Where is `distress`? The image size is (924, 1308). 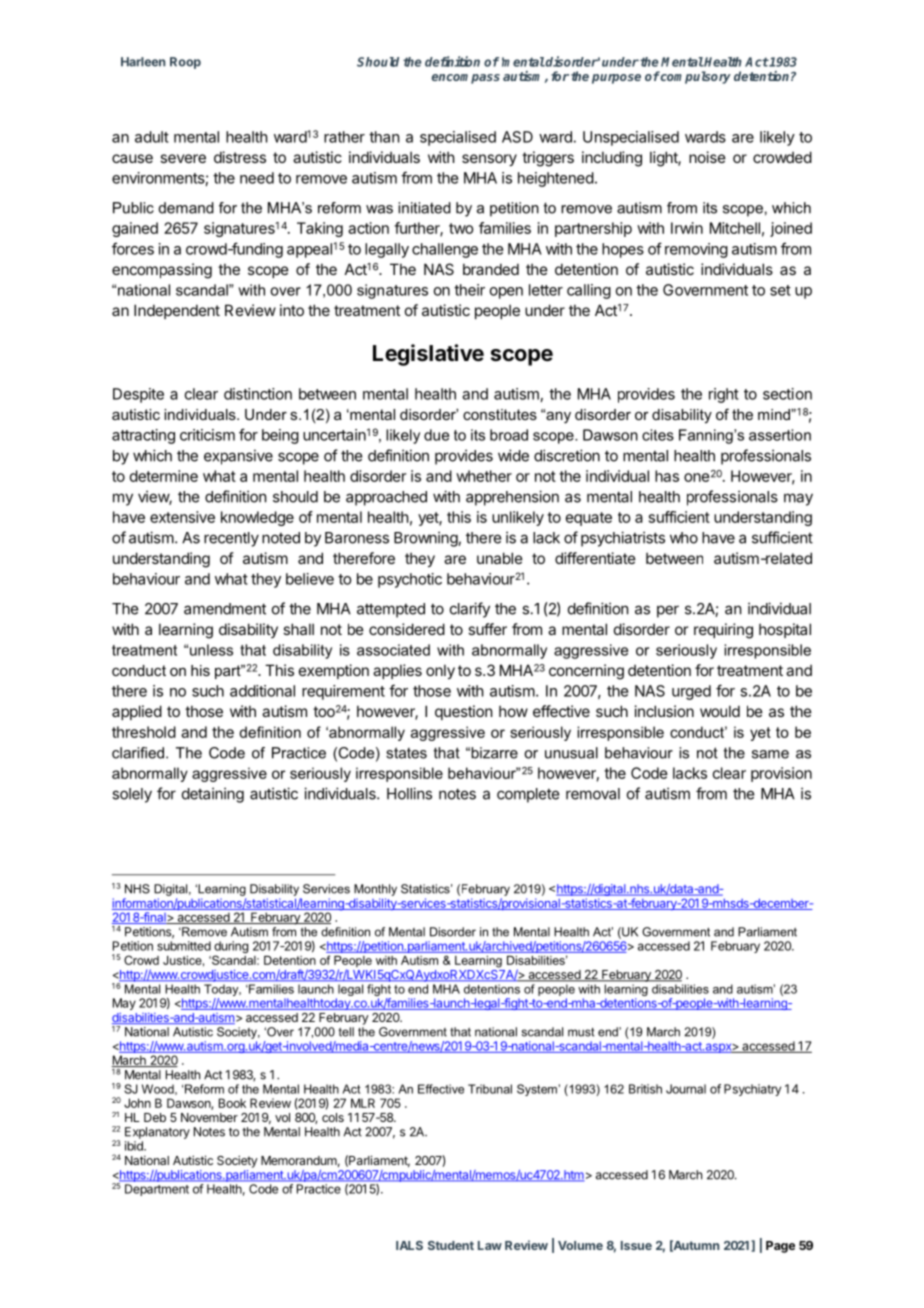
distress is located at coordinates (240, 157).
